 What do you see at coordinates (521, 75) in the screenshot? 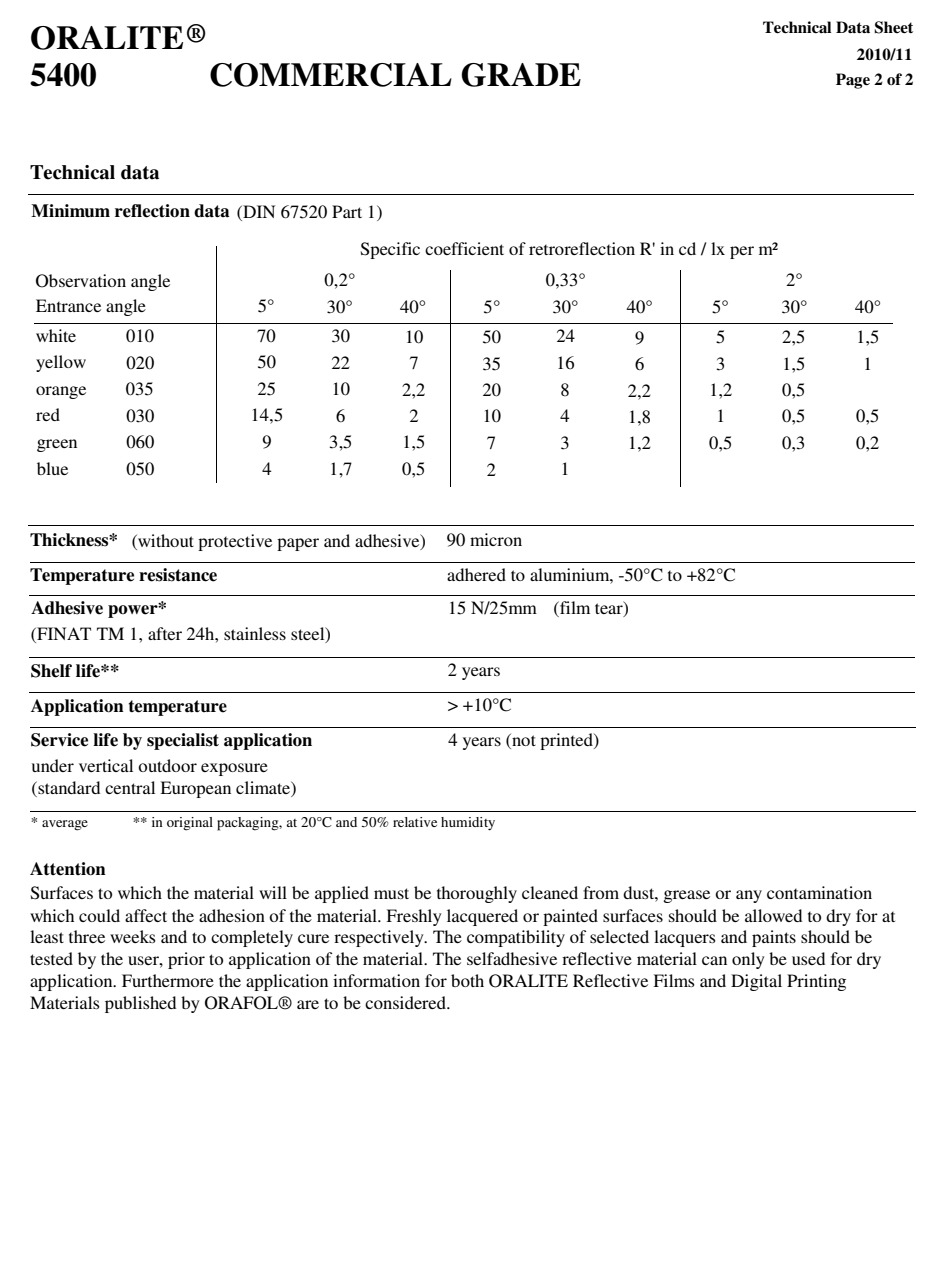
I see `GRADE` at bounding box center [521, 75].
